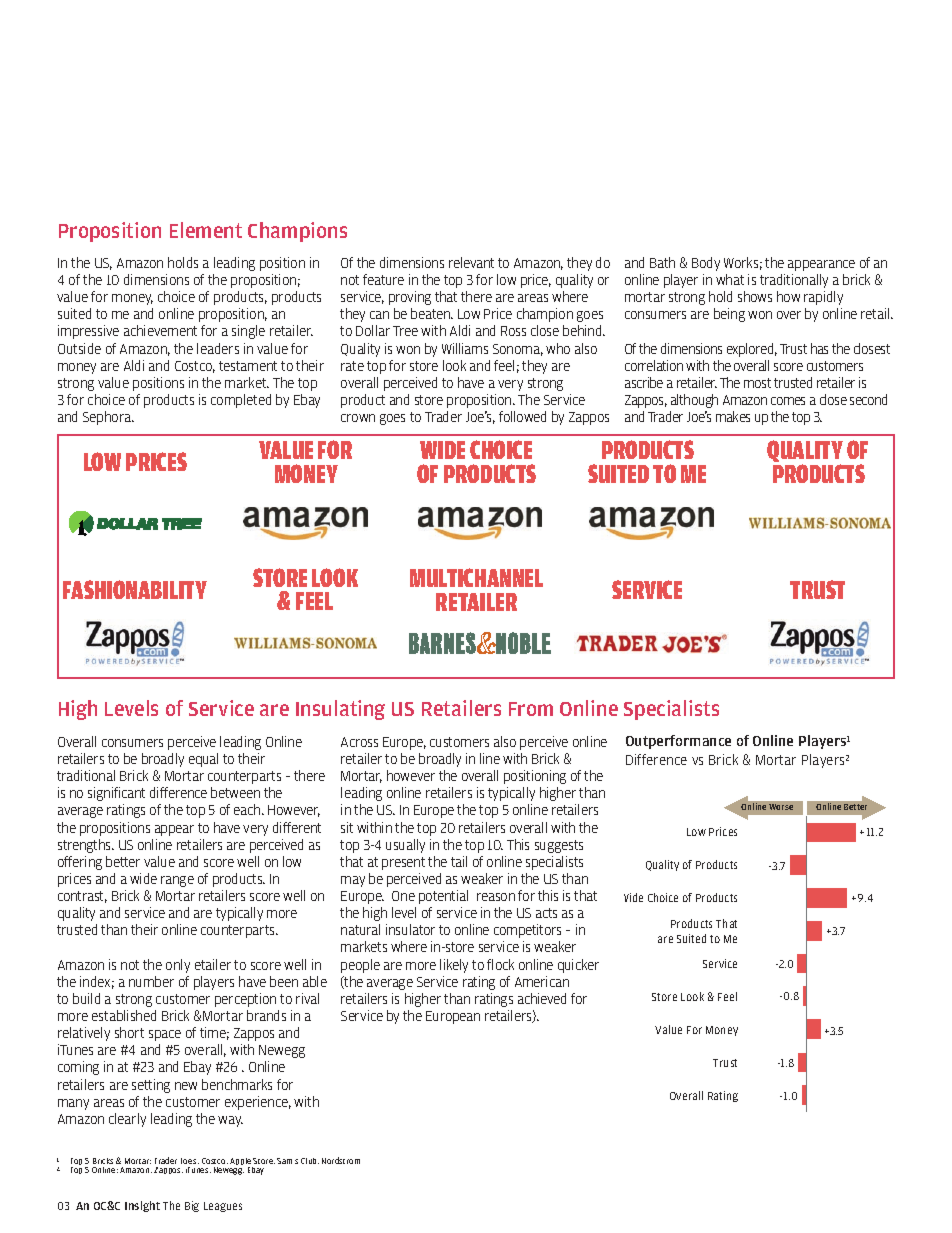  What do you see at coordinates (678, 742) in the screenshot?
I see `Outperformance` at bounding box center [678, 742].
